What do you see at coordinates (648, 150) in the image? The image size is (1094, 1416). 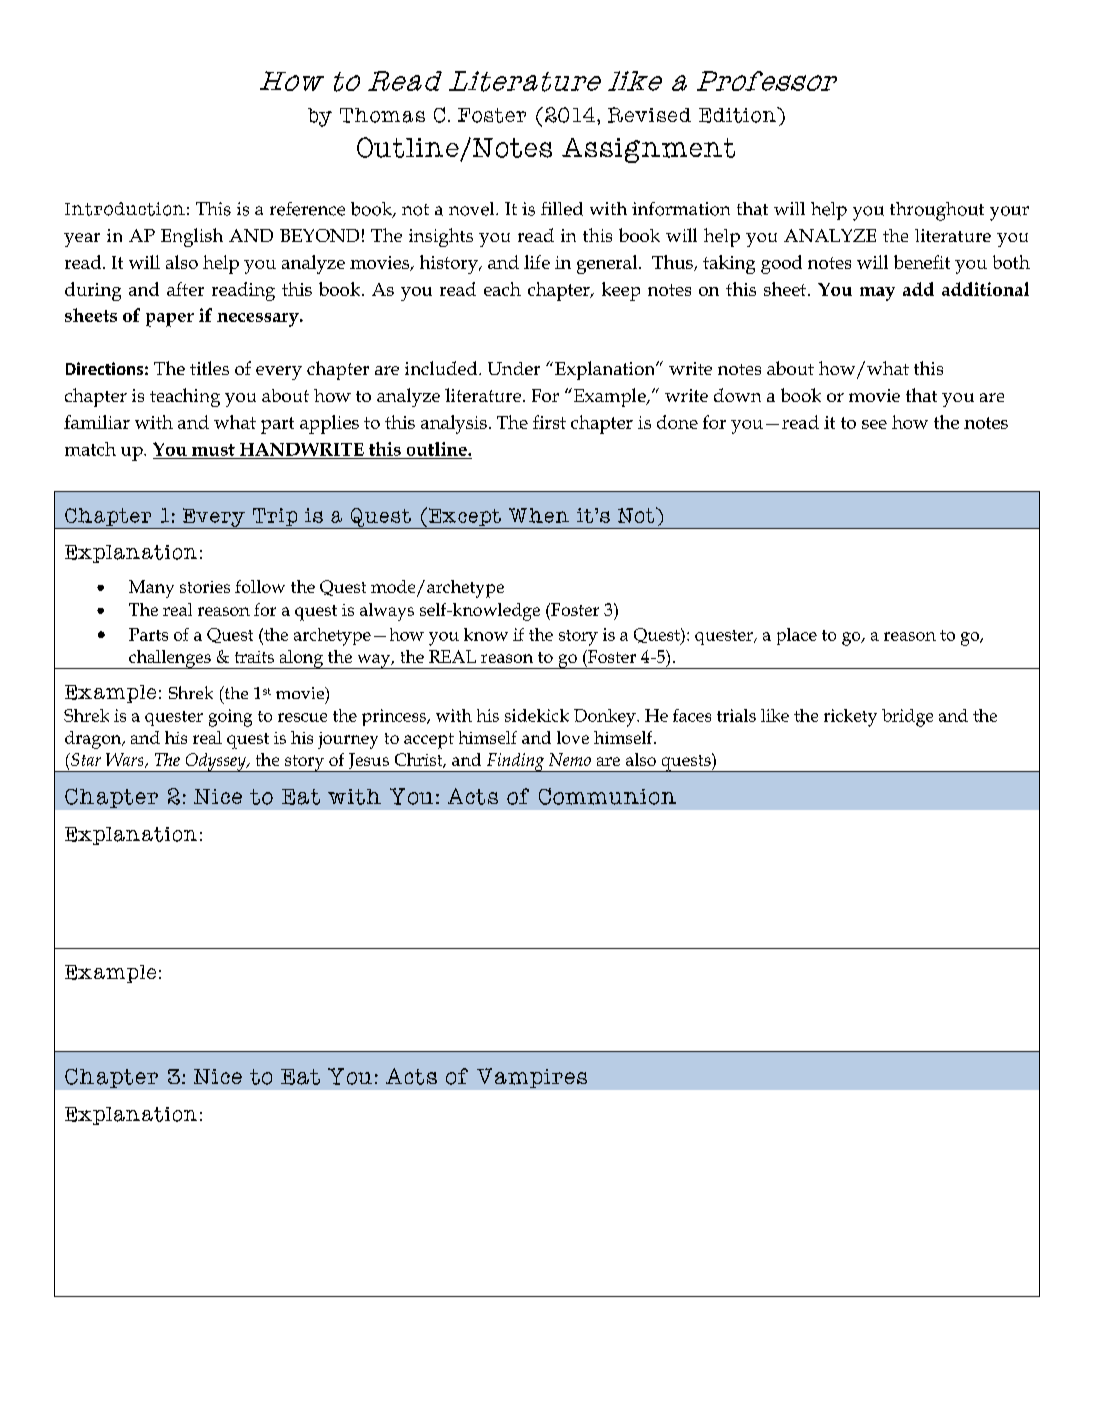 I see `Assignment` at bounding box center [648, 150].
